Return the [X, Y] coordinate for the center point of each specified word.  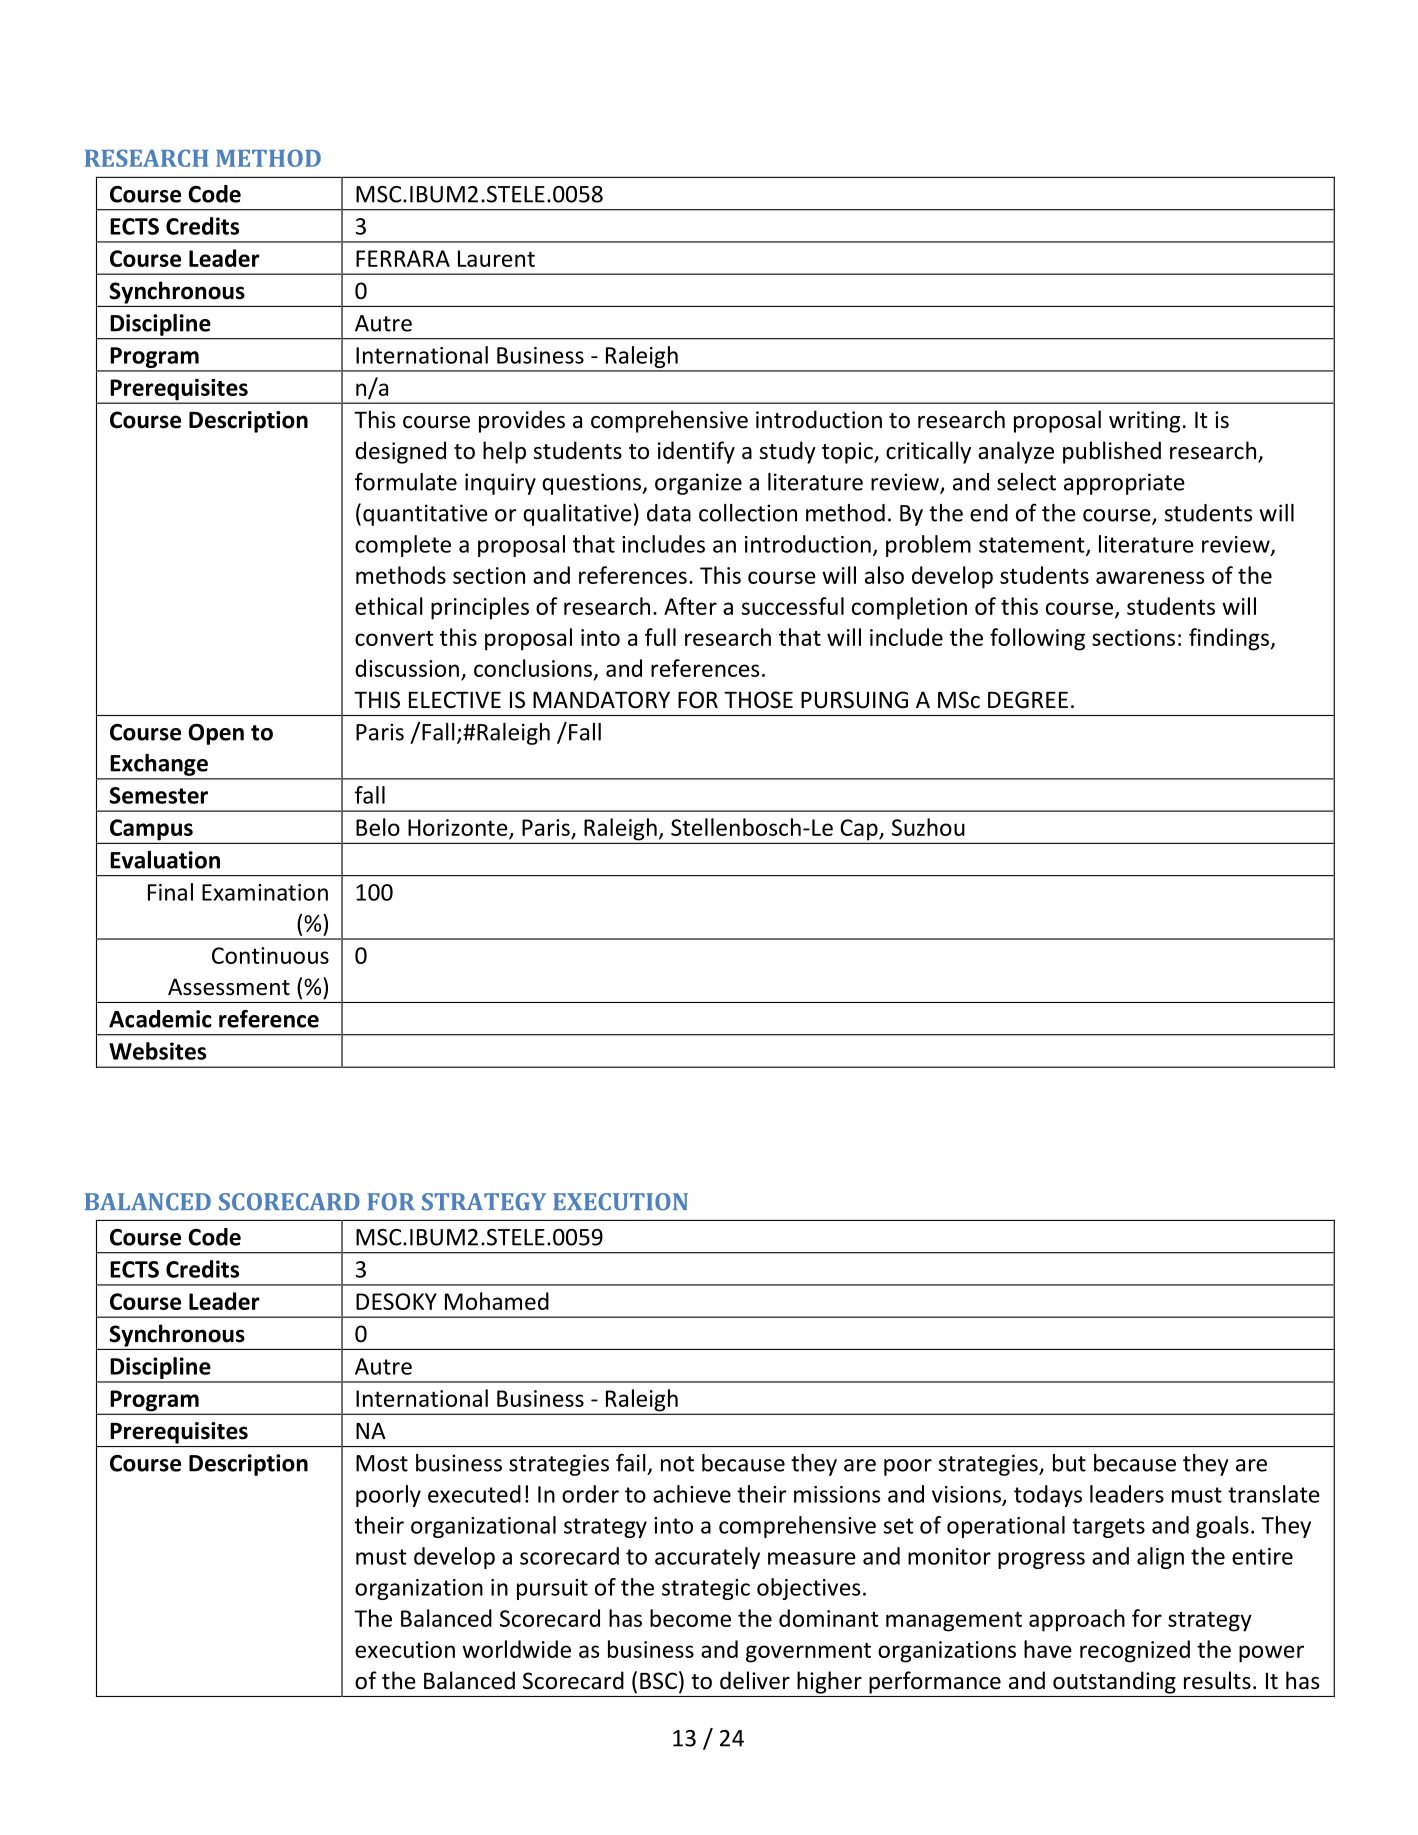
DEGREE [1028, 700]
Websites [157, 1051]
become [690, 1618]
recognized [1135, 1651]
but [1069, 1463]
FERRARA [403, 258]
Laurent [496, 258]
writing [1144, 422]
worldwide [516, 1649]
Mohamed [497, 1301]
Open [216, 734]
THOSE [758, 700]
